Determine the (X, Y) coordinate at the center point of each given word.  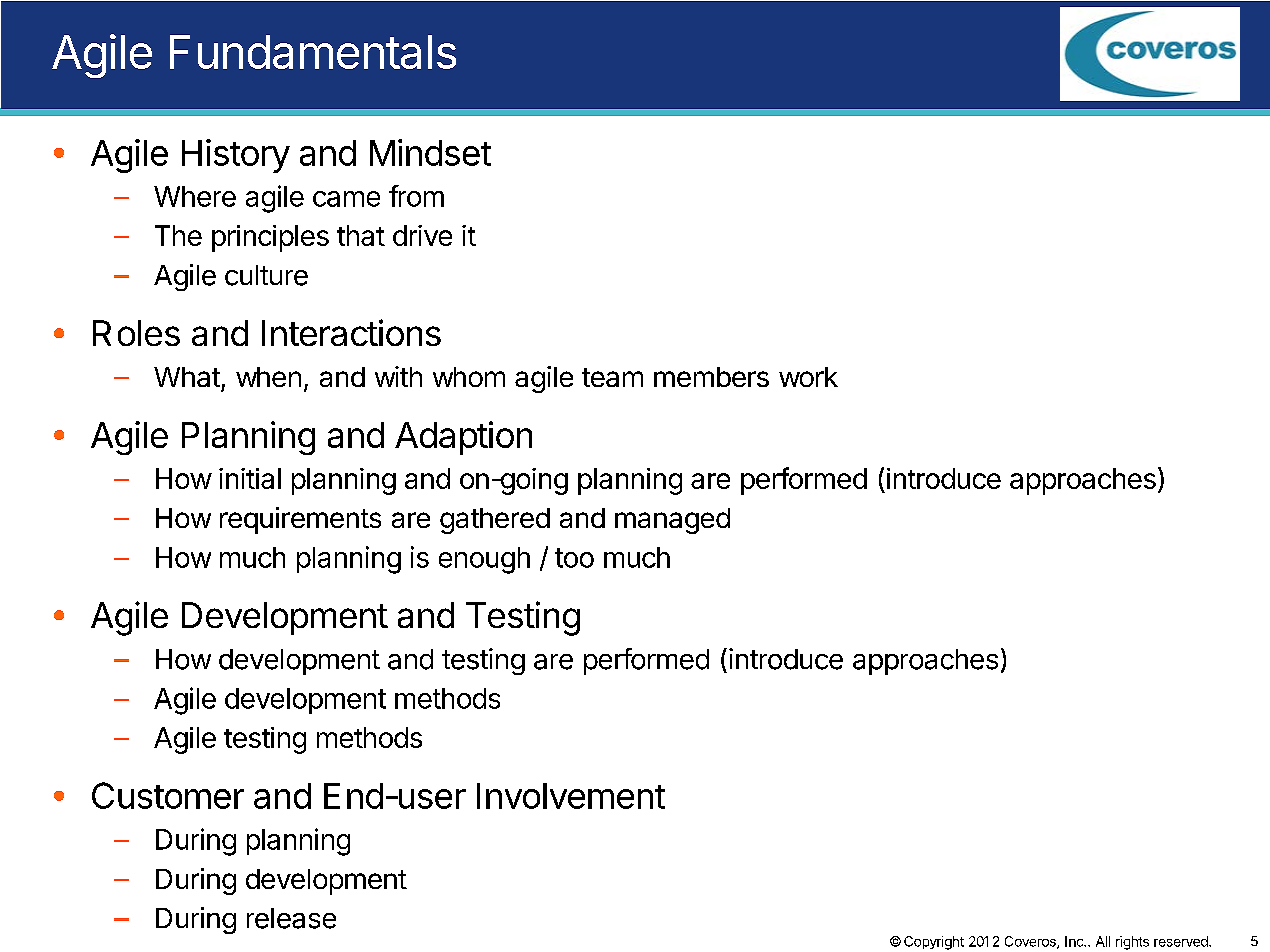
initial (250, 478)
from (416, 196)
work (808, 377)
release (291, 918)
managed (672, 521)
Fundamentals (313, 52)
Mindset (430, 152)
